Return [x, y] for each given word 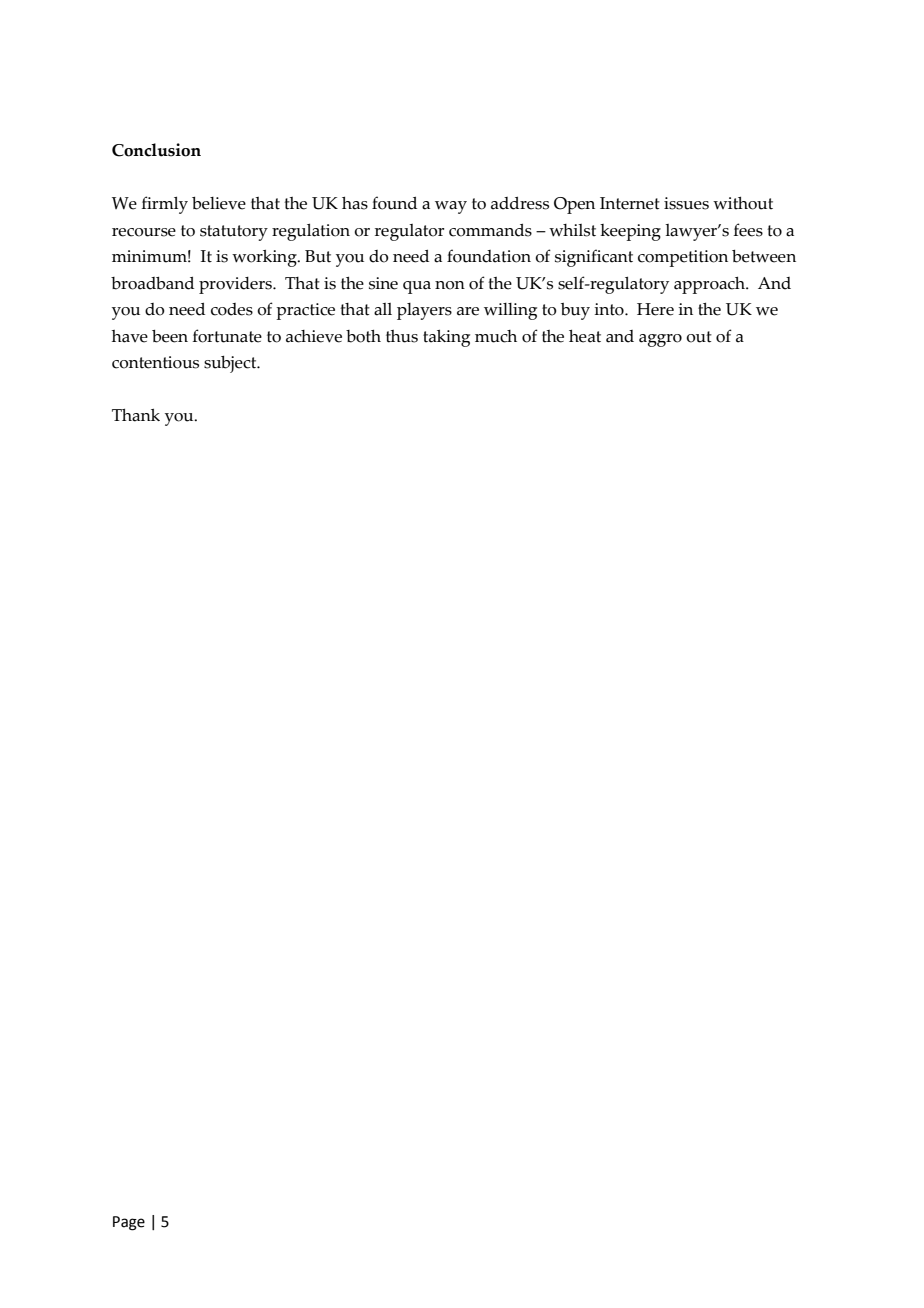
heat [585, 336]
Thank [136, 415]
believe [219, 203]
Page [129, 1223]
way [451, 207]
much [496, 336]
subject [231, 364]
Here [655, 309]
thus [402, 336]
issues [686, 203]
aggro [660, 340]
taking [446, 338]
